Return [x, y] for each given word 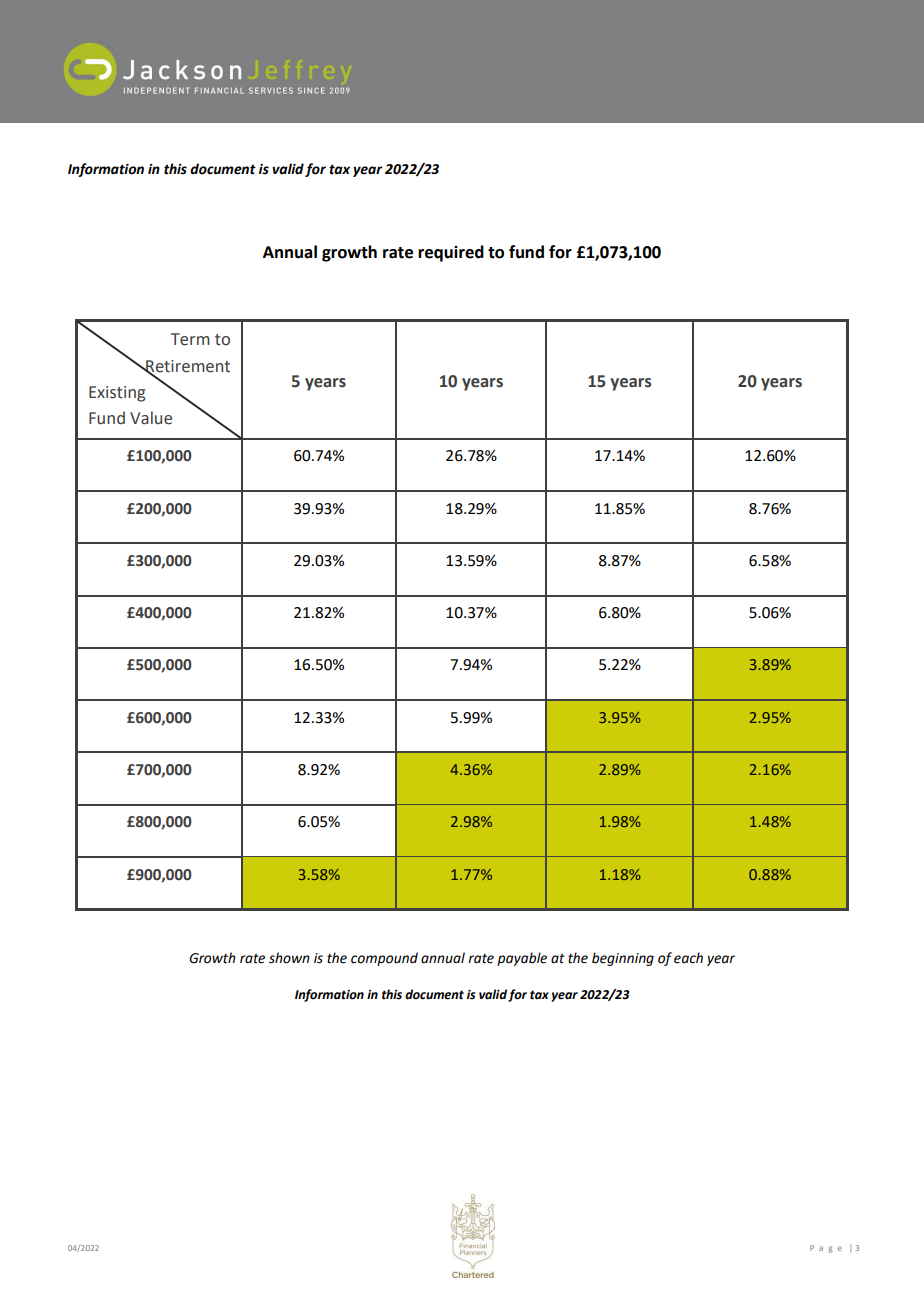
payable [522, 959]
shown [289, 958]
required [451, 253]
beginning [623, 959]
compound [384, 959]
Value [151, 418]
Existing [117, 394]
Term [190, 339]
